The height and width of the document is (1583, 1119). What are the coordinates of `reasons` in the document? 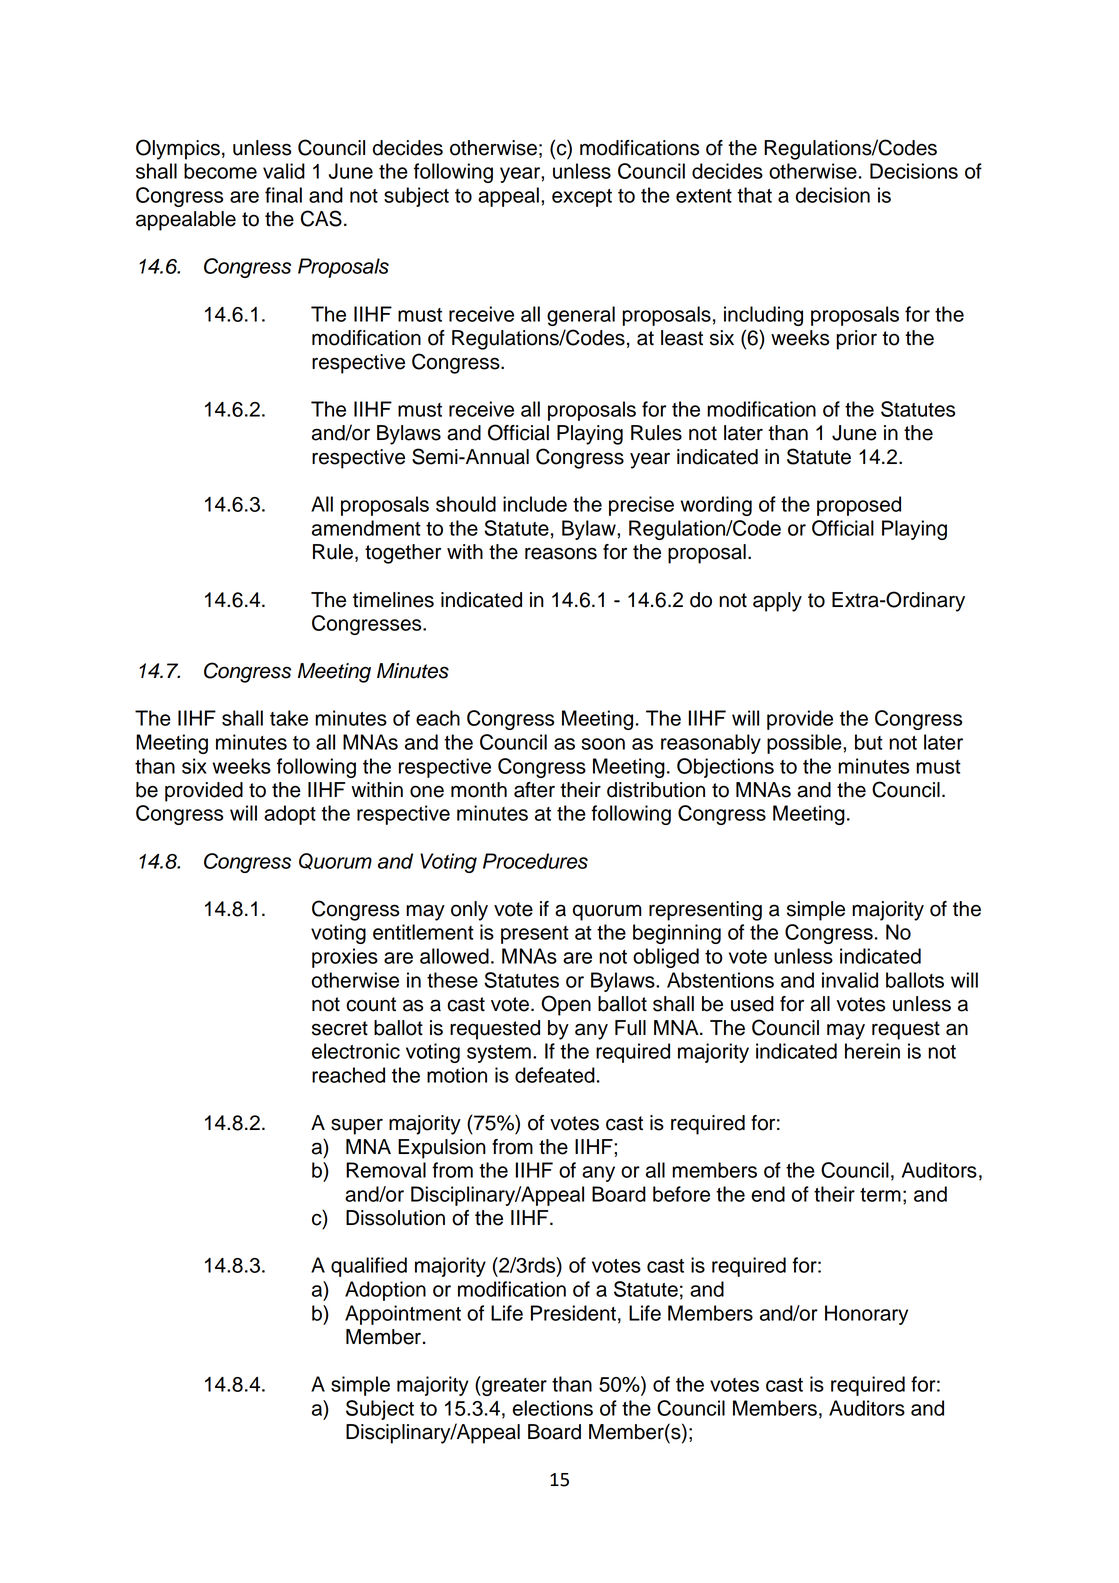 It's located at (561, 553).
